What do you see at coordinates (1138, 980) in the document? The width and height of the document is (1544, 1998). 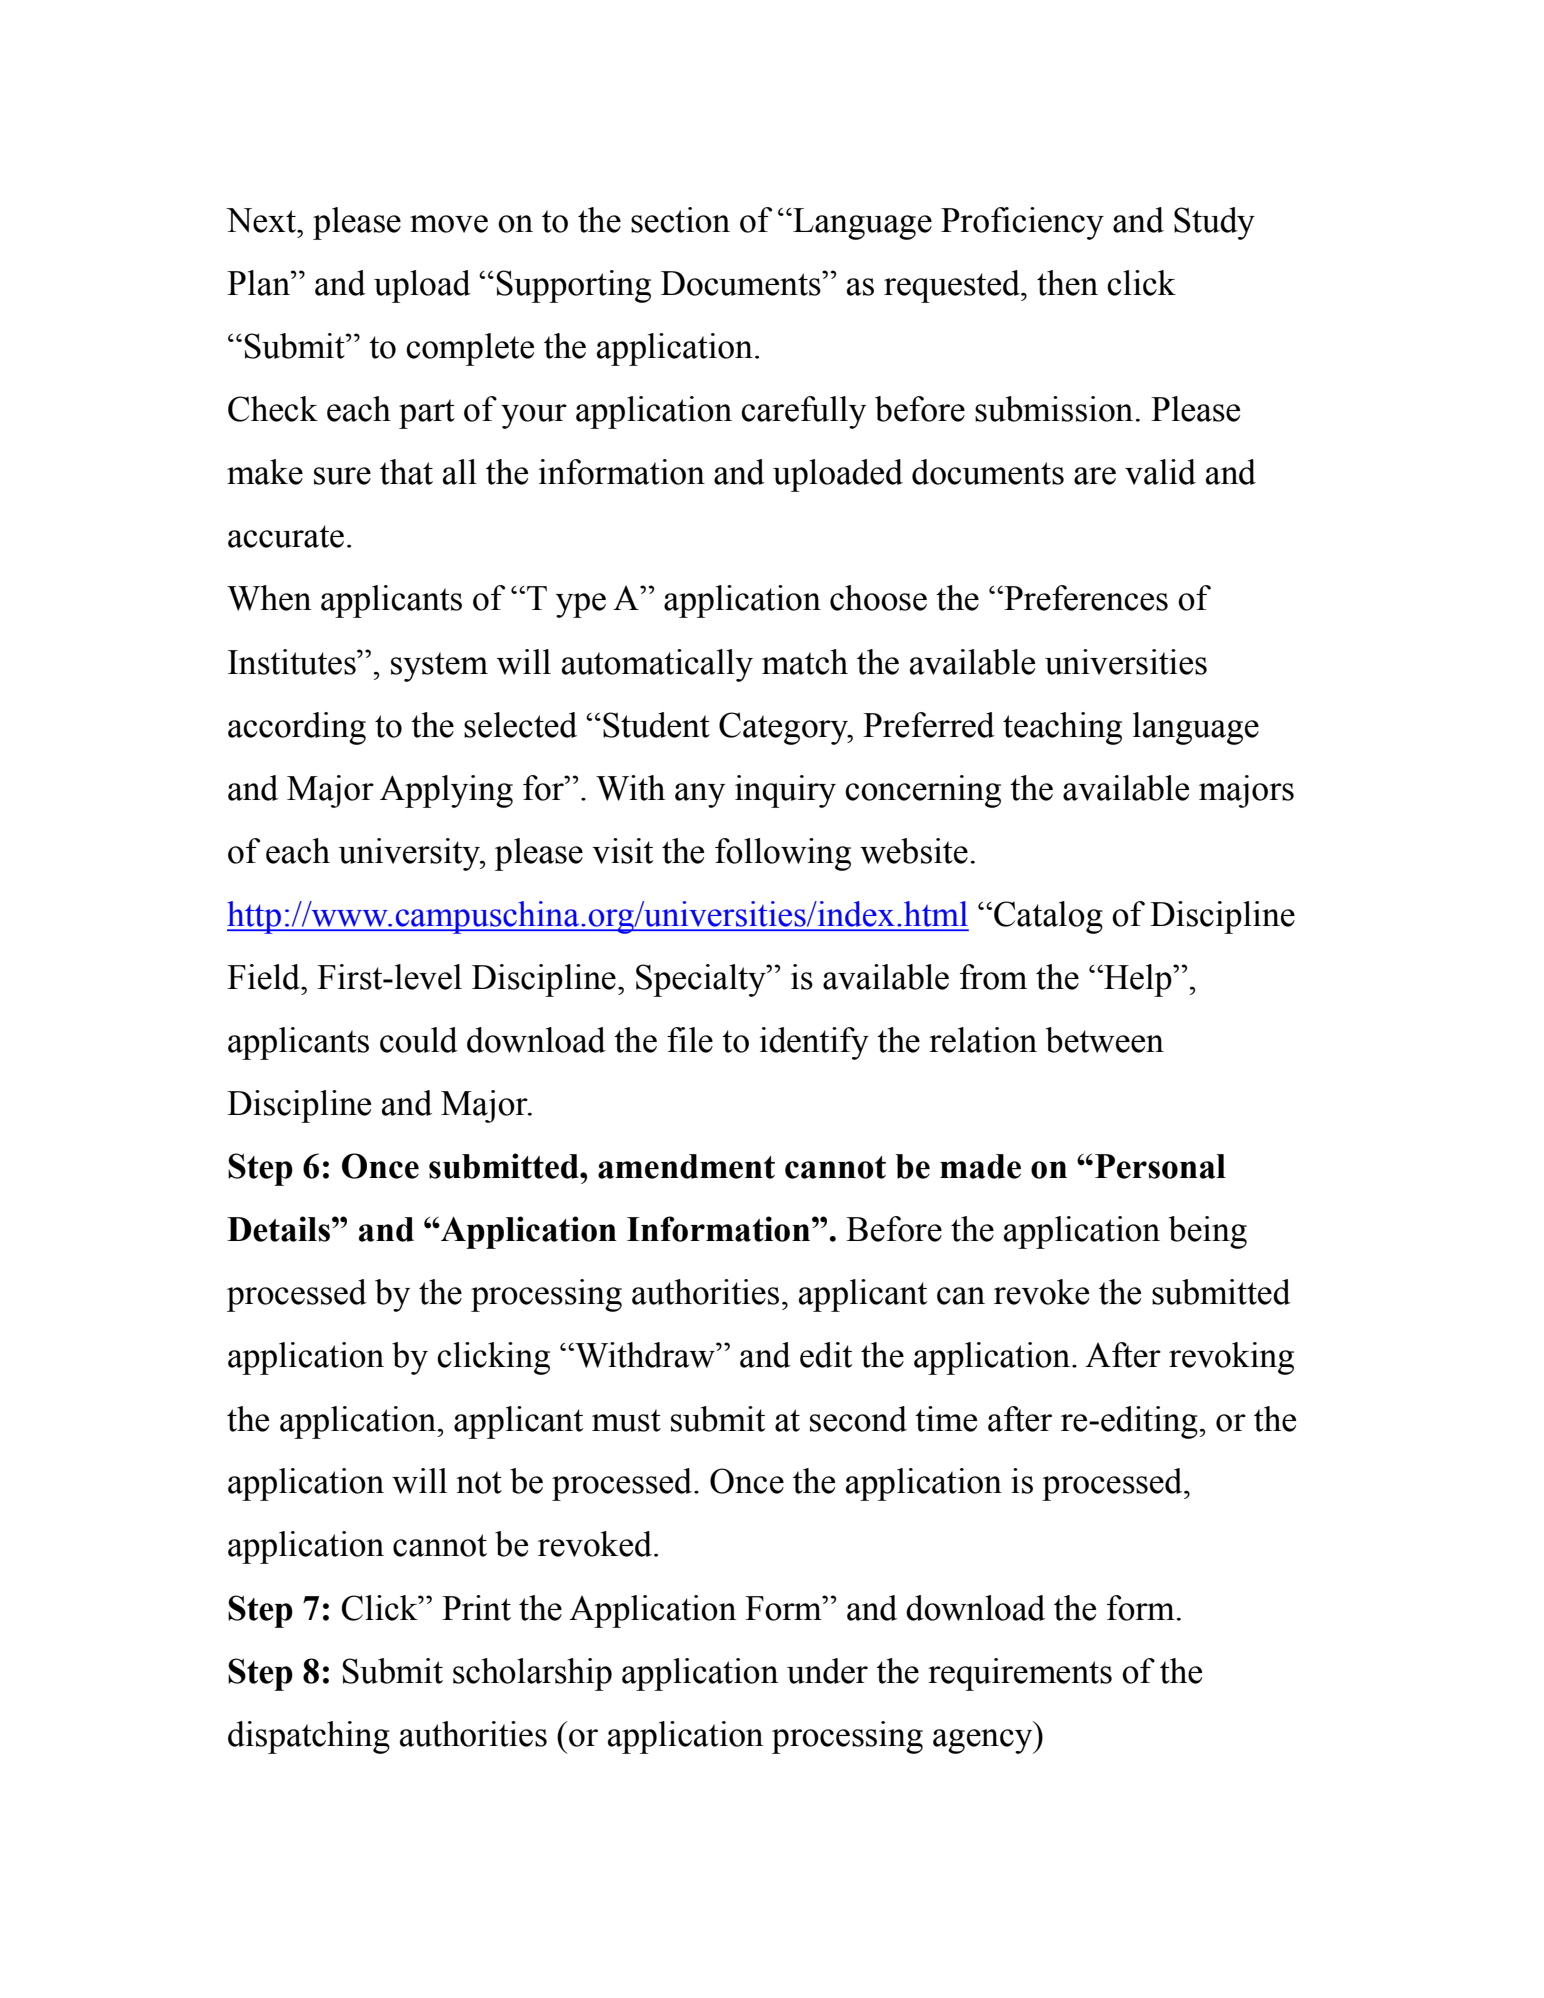 I see `Help` at bounding box center [1138, 980].
